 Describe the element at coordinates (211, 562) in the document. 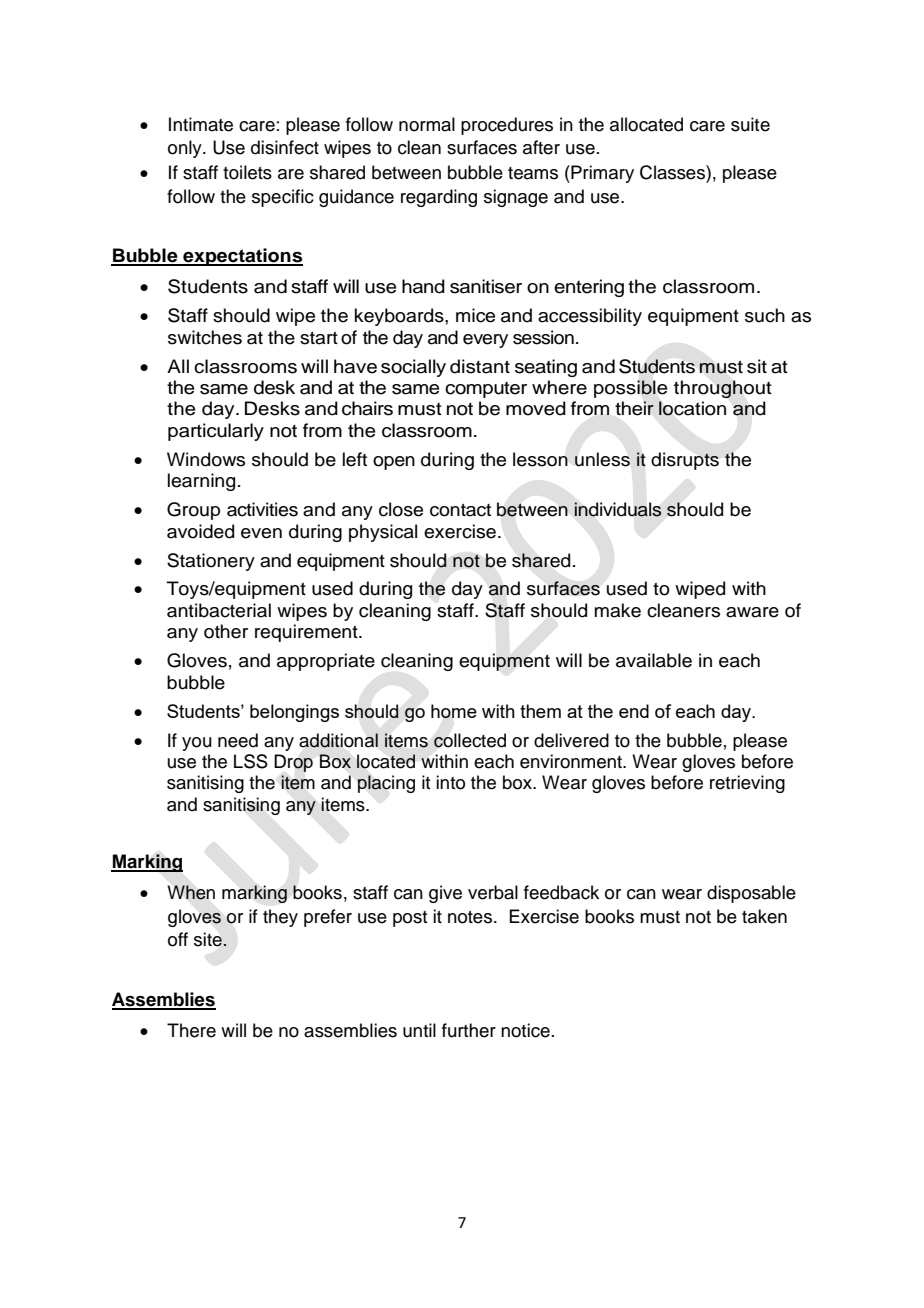

I see `Stationery` at that location.
